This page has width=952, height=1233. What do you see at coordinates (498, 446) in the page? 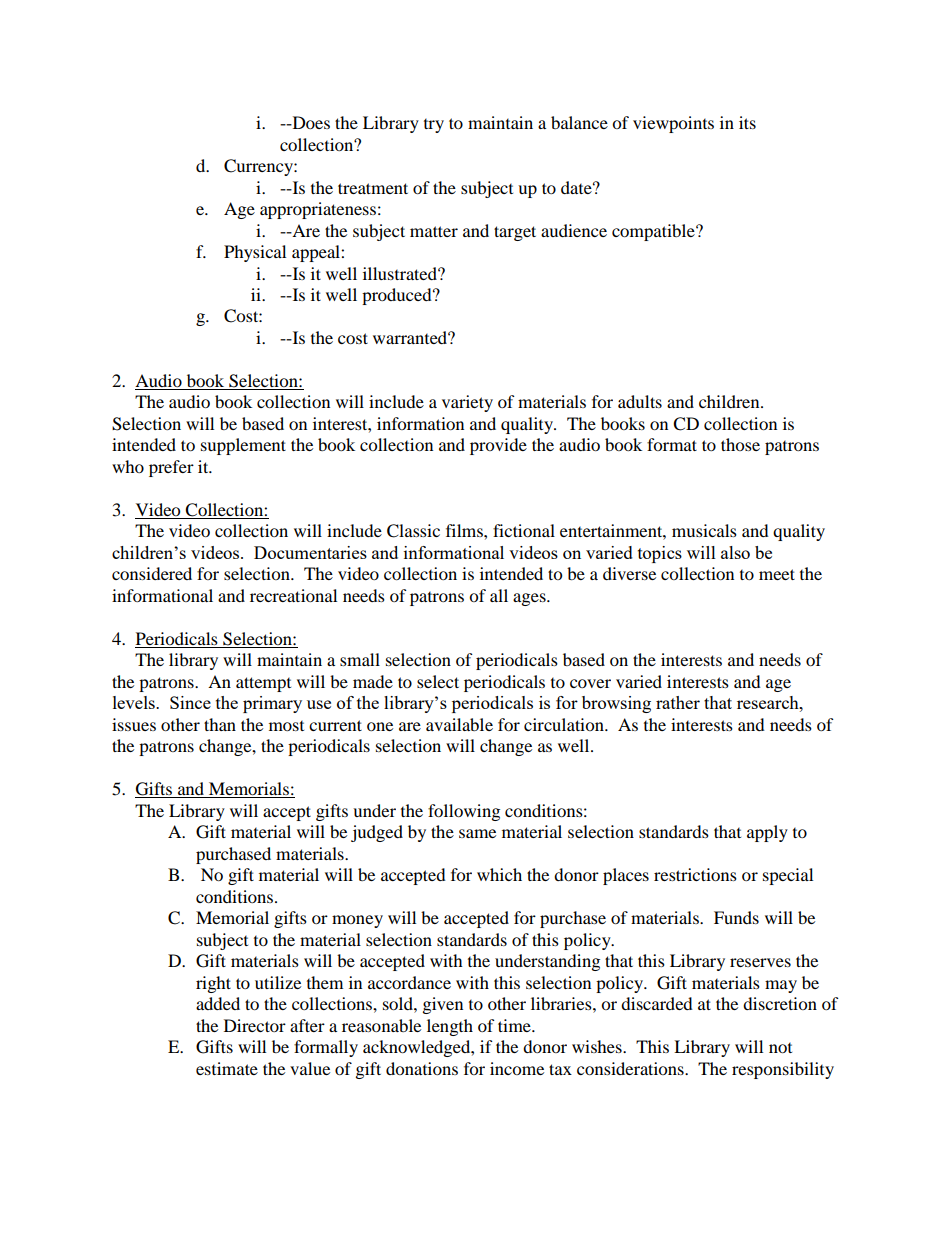
I see `provide` at bounding box center [498, 446].
